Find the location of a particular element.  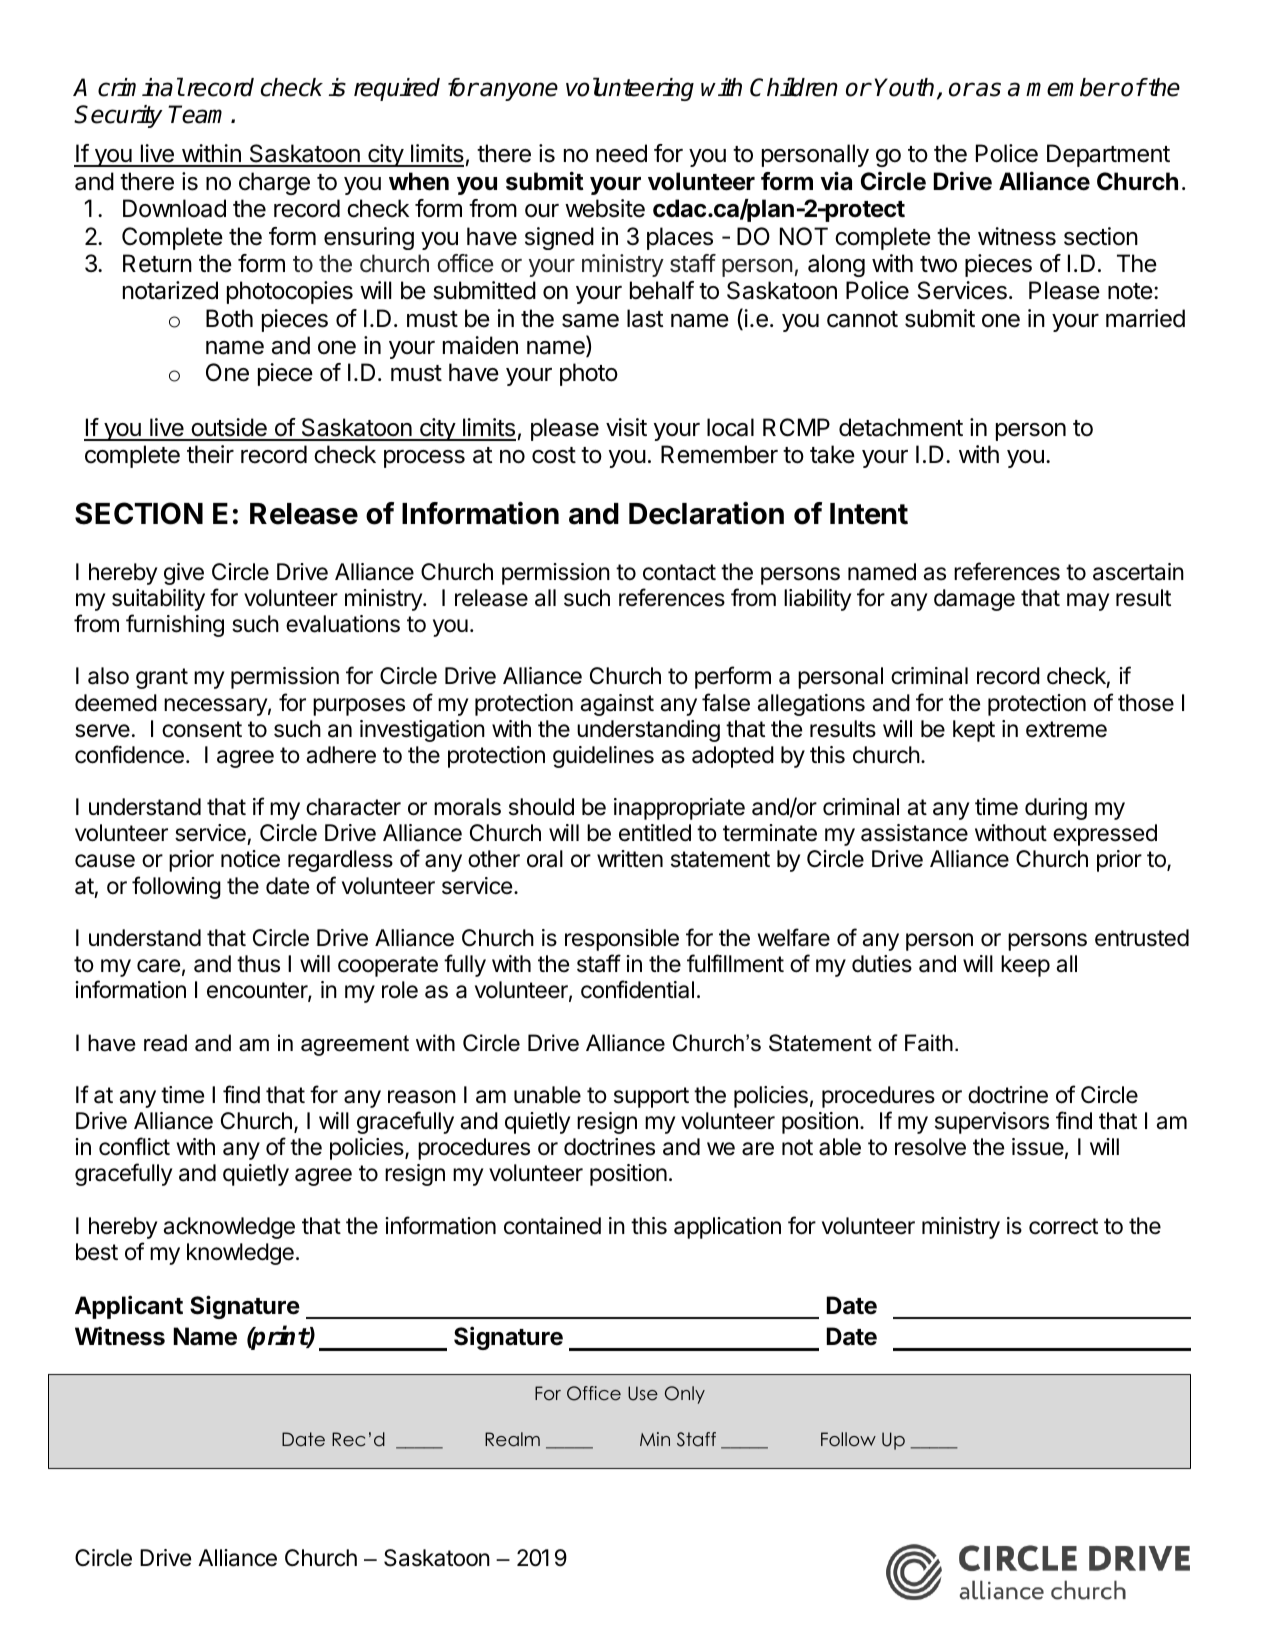

Applicant is located at coordinates (129, 1307).
